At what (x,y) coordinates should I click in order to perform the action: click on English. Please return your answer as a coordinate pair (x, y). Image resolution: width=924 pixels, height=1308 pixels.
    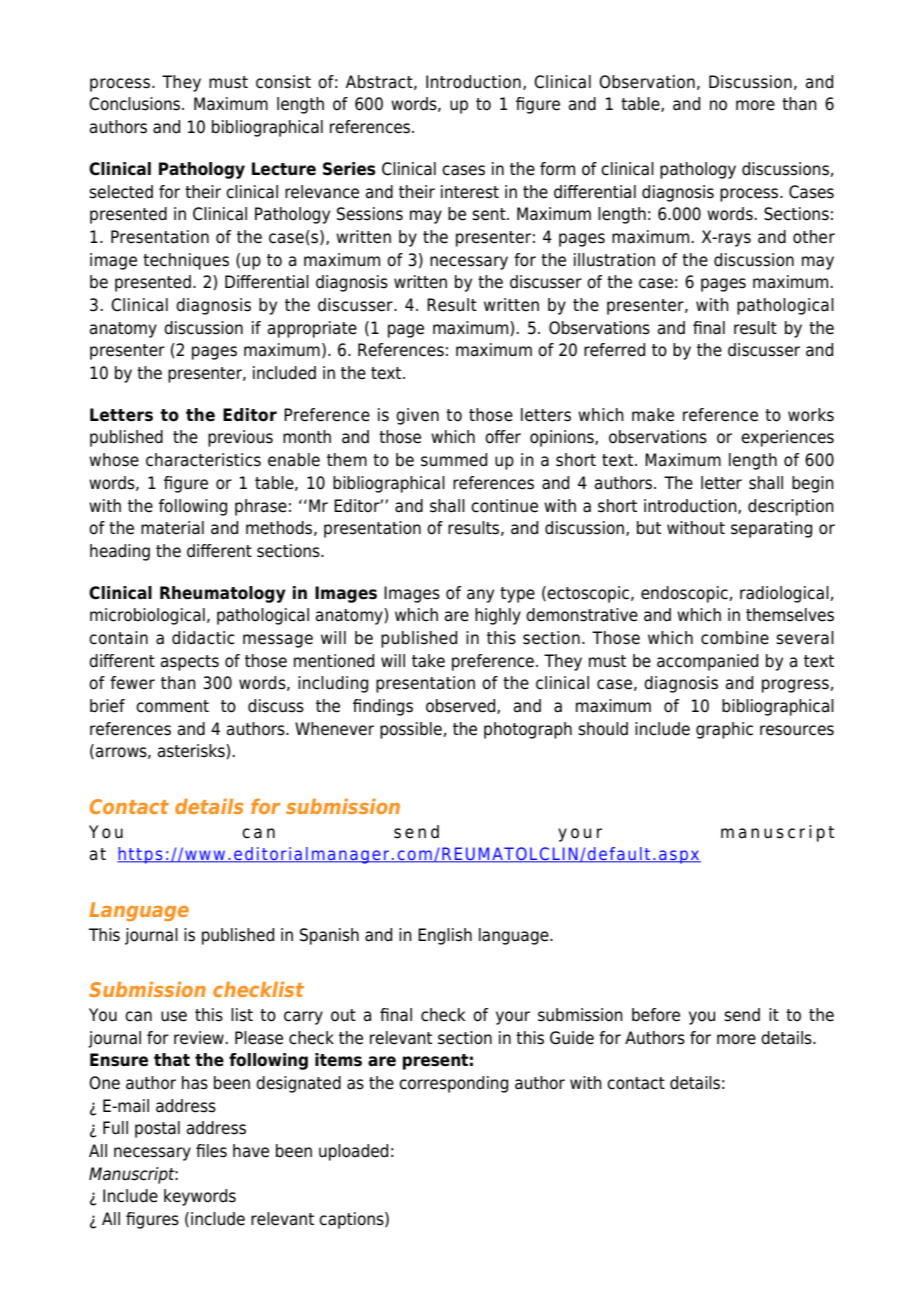
    Looking at the image, I should click on (445, 936).
